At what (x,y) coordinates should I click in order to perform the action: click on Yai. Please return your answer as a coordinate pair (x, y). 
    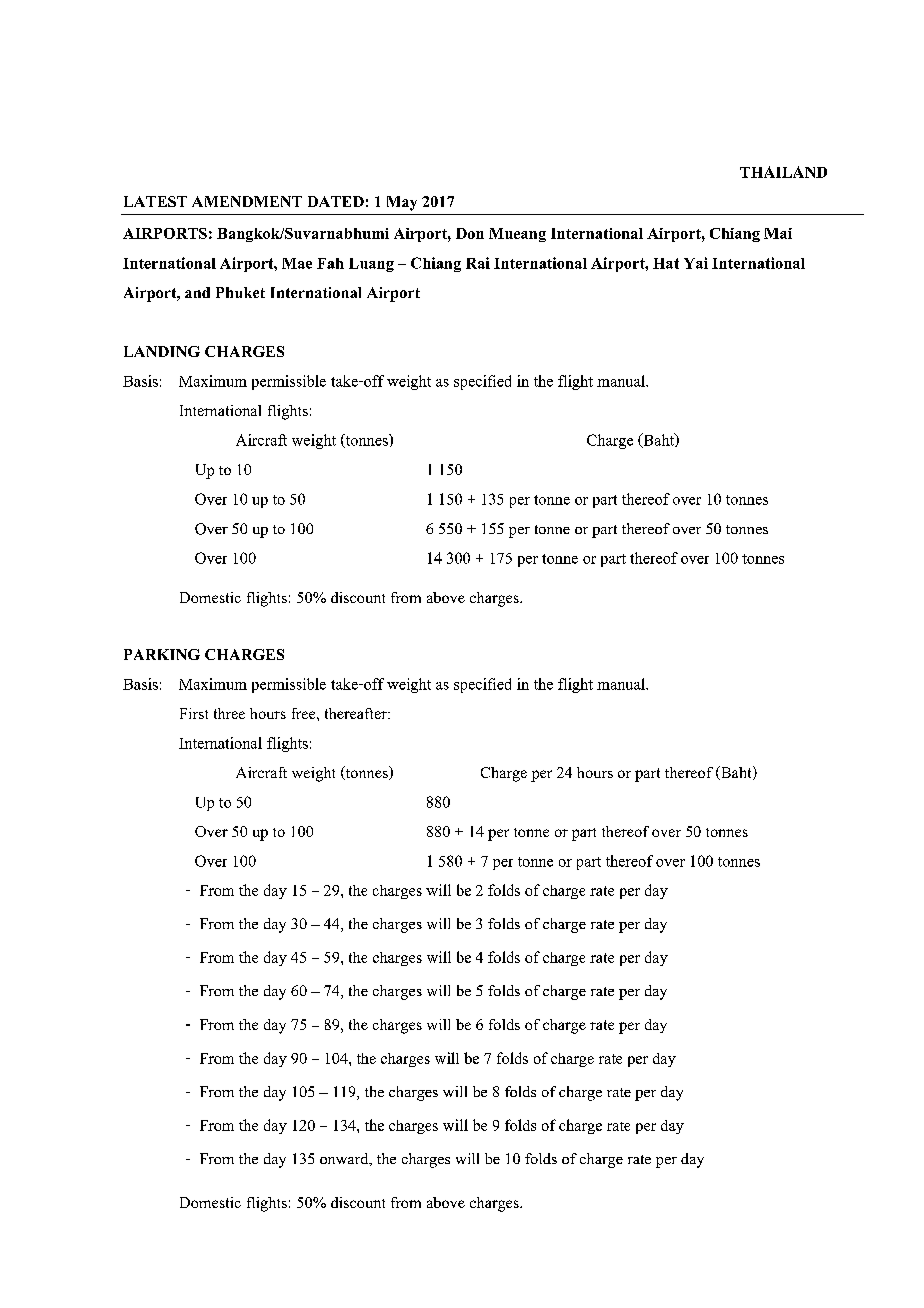
    Looking at the image, I should click on (696, 263).
